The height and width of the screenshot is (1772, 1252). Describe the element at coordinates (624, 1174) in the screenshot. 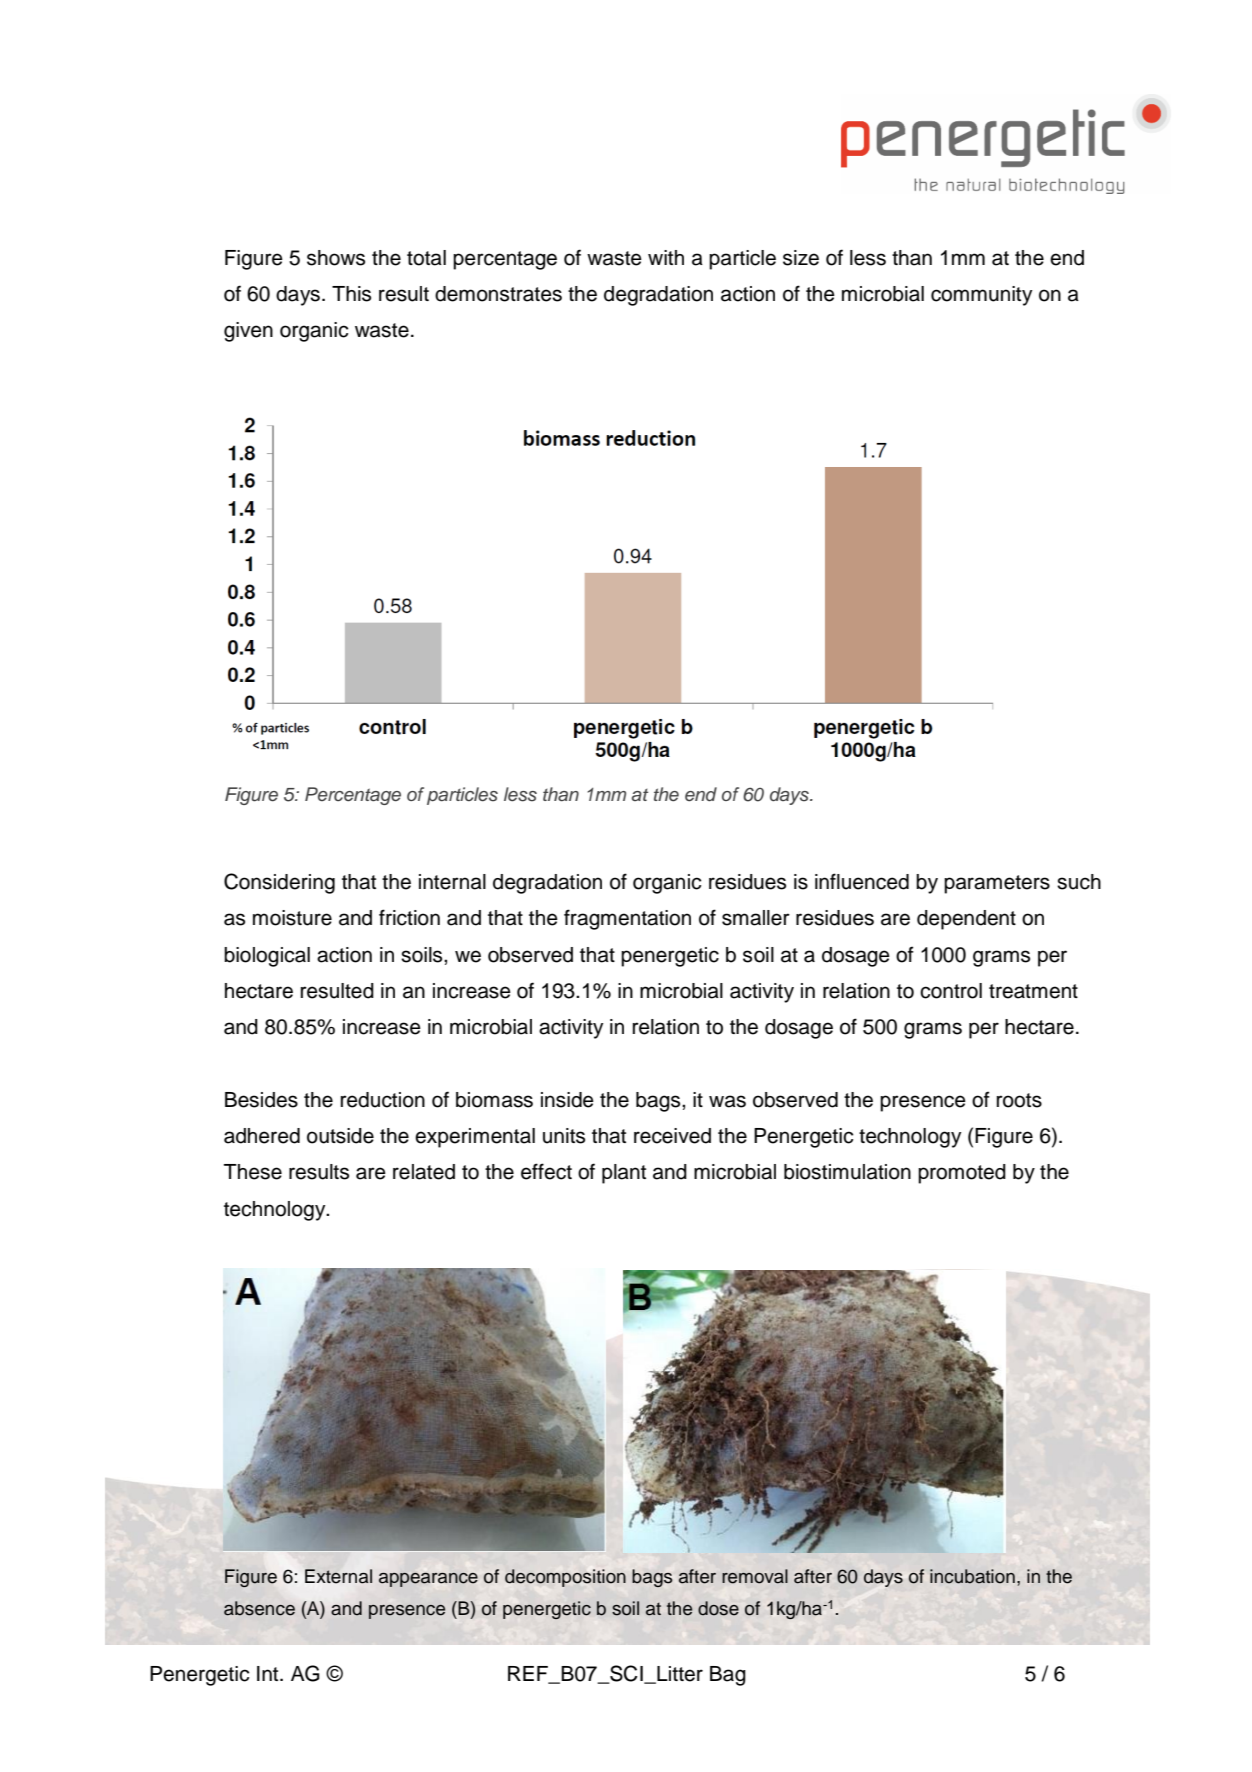

I see `plant` at that location.
